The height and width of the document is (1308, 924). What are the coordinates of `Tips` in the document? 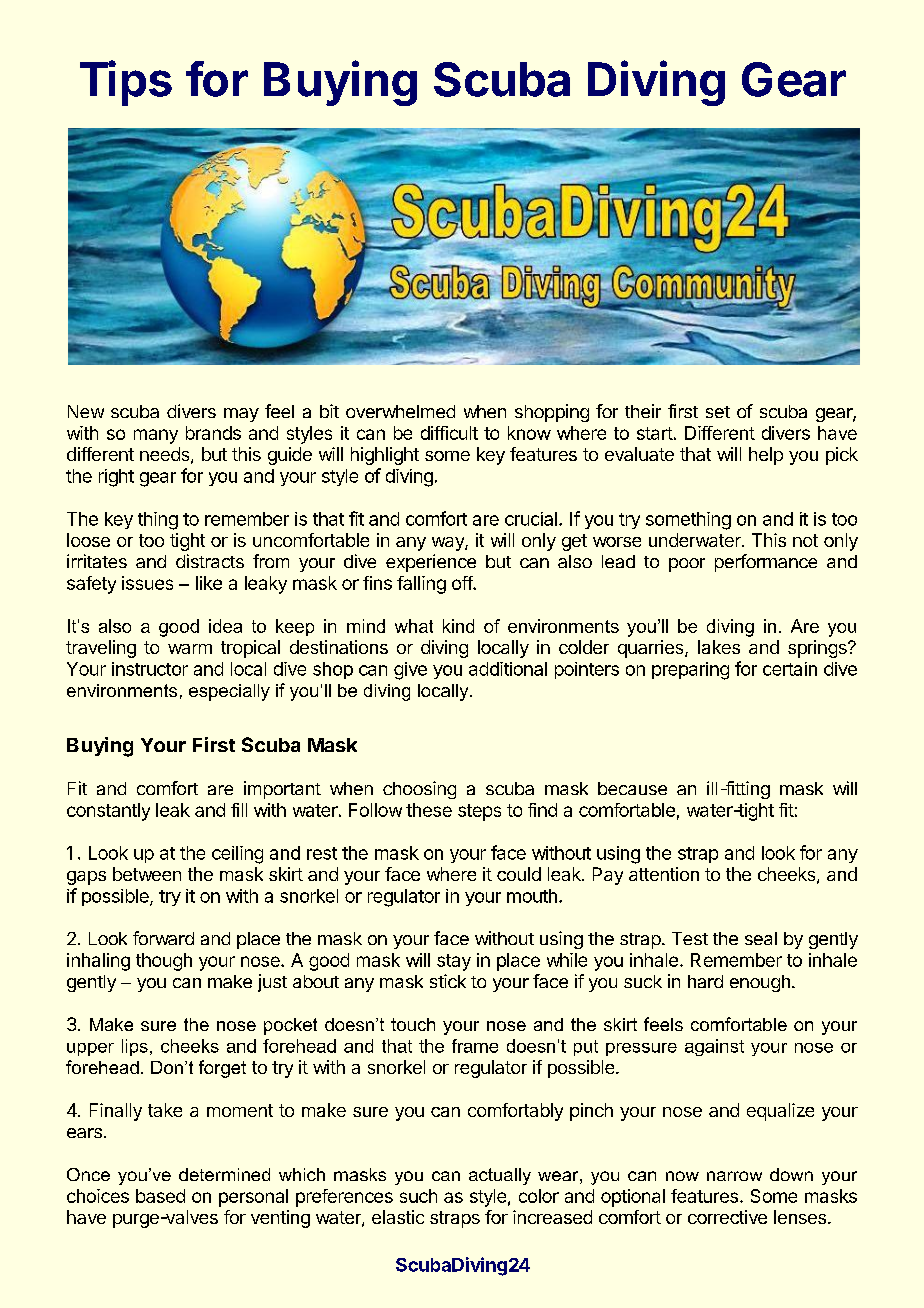 It's located at (126, 83).
